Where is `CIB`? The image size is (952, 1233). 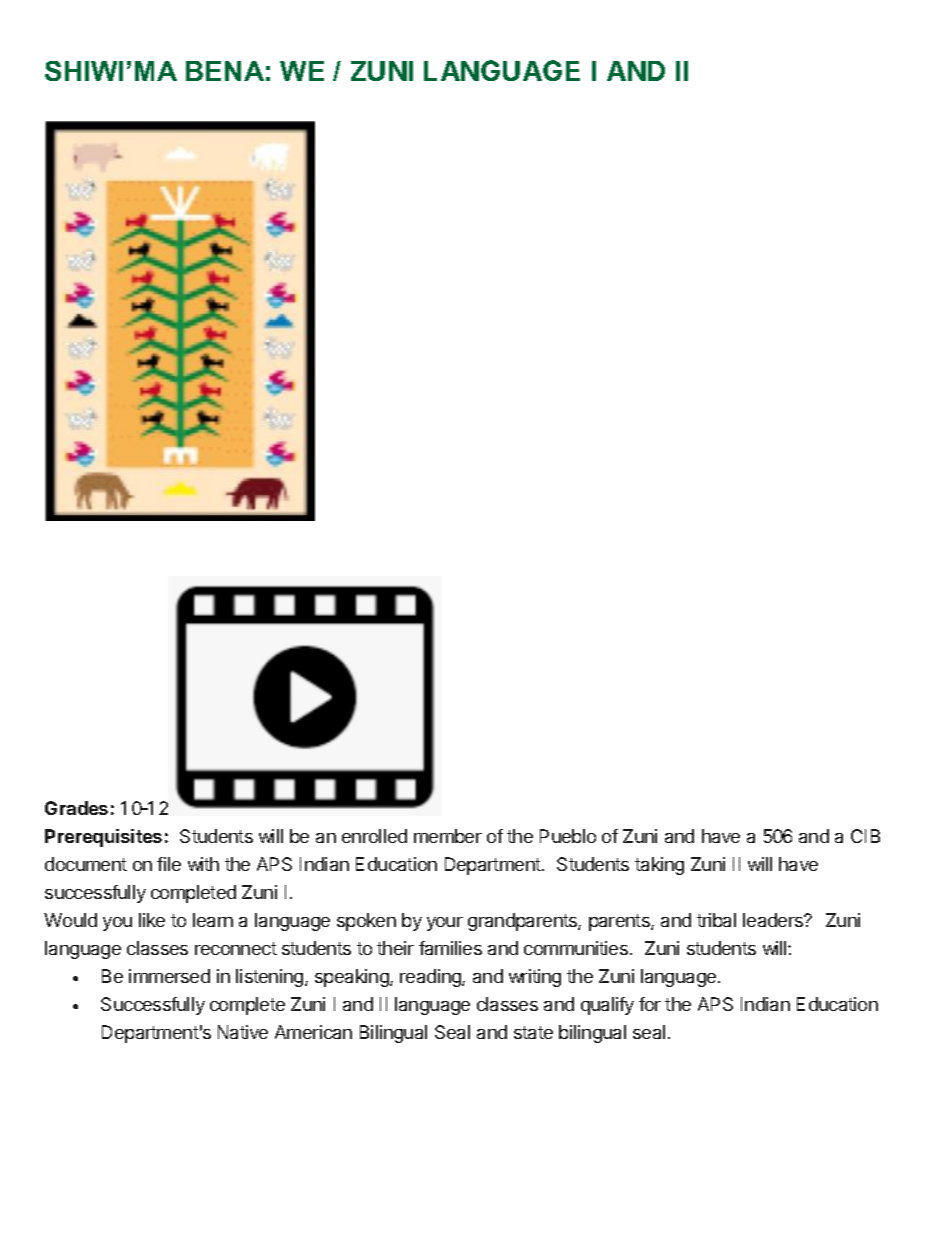
CIB is located at coordinates (865, 836).
